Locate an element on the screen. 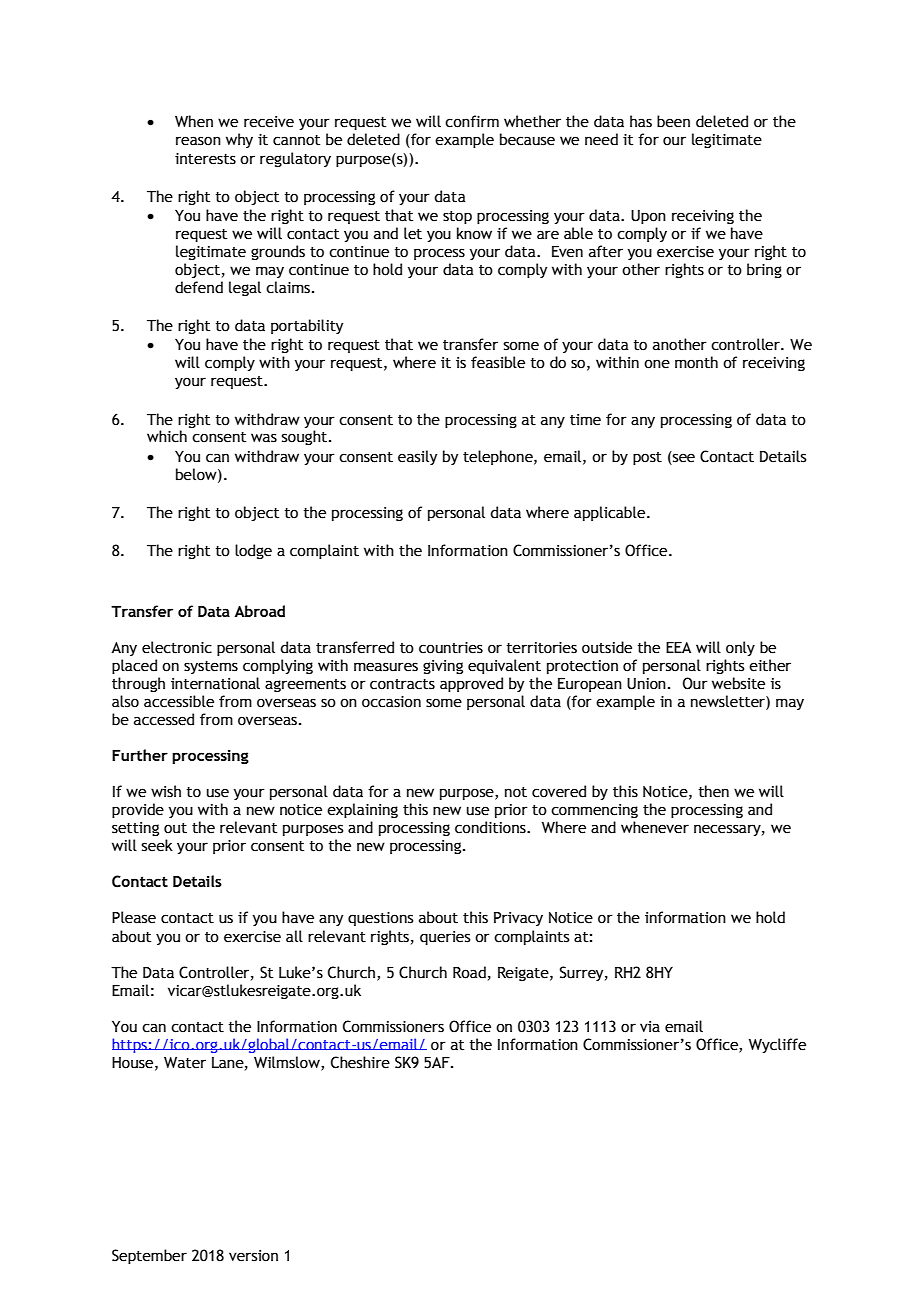 The width and height of the screenshot is (924, 1308). been is located at coordinates (673, 121).
